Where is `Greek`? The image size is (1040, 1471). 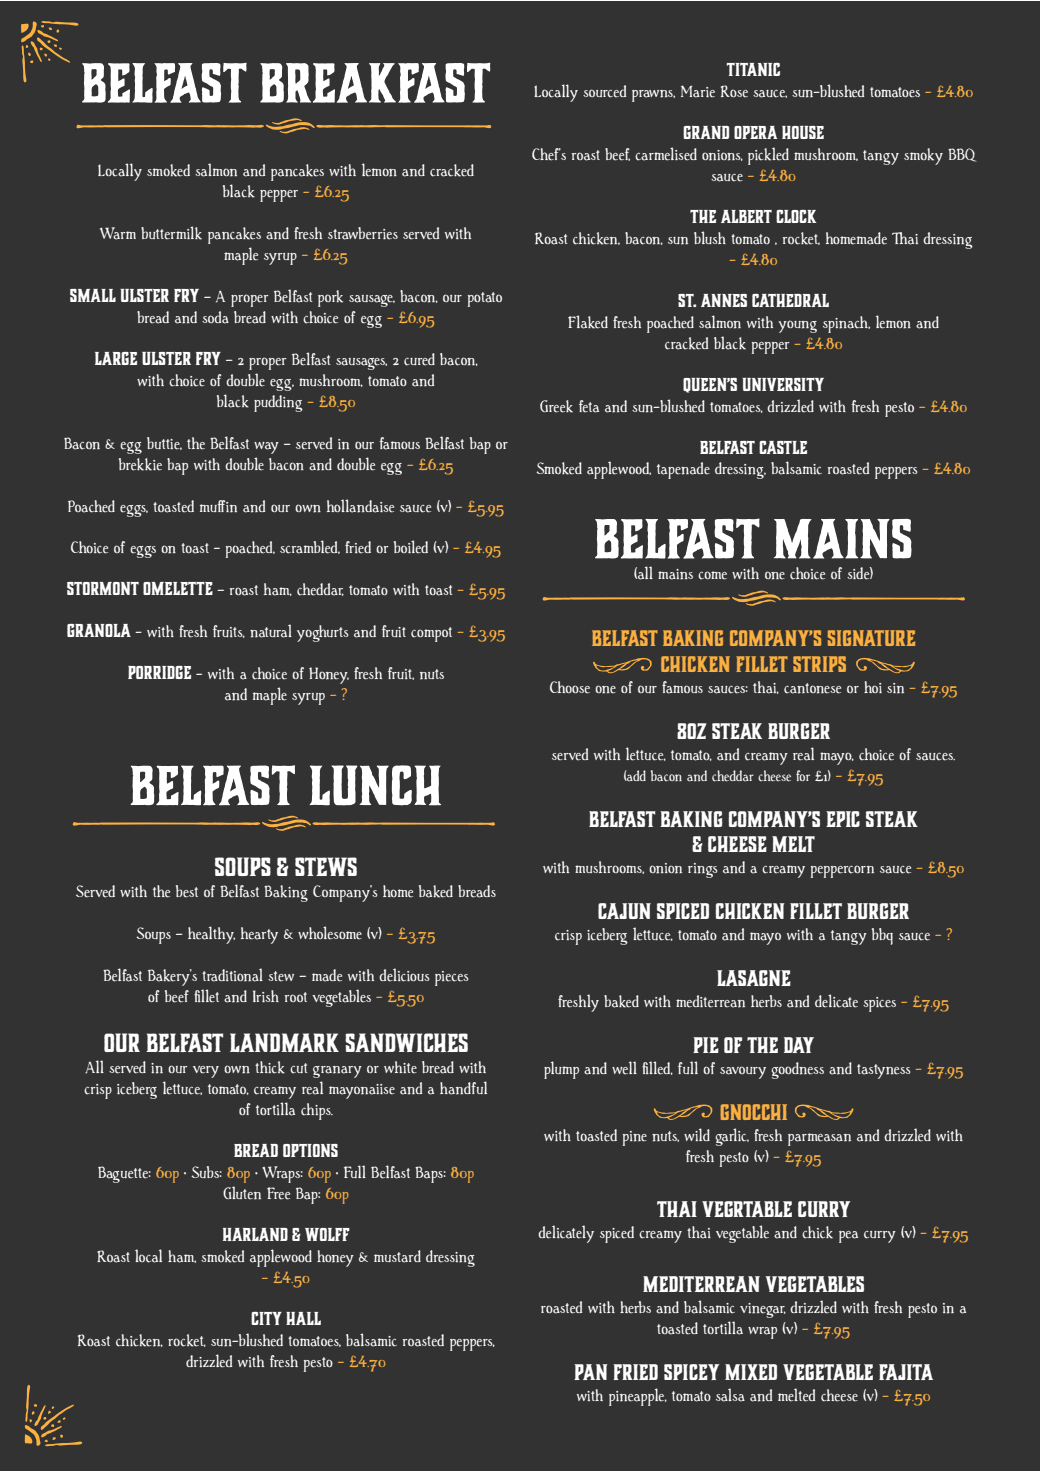 Greek is located at coordinates (556, 406).
